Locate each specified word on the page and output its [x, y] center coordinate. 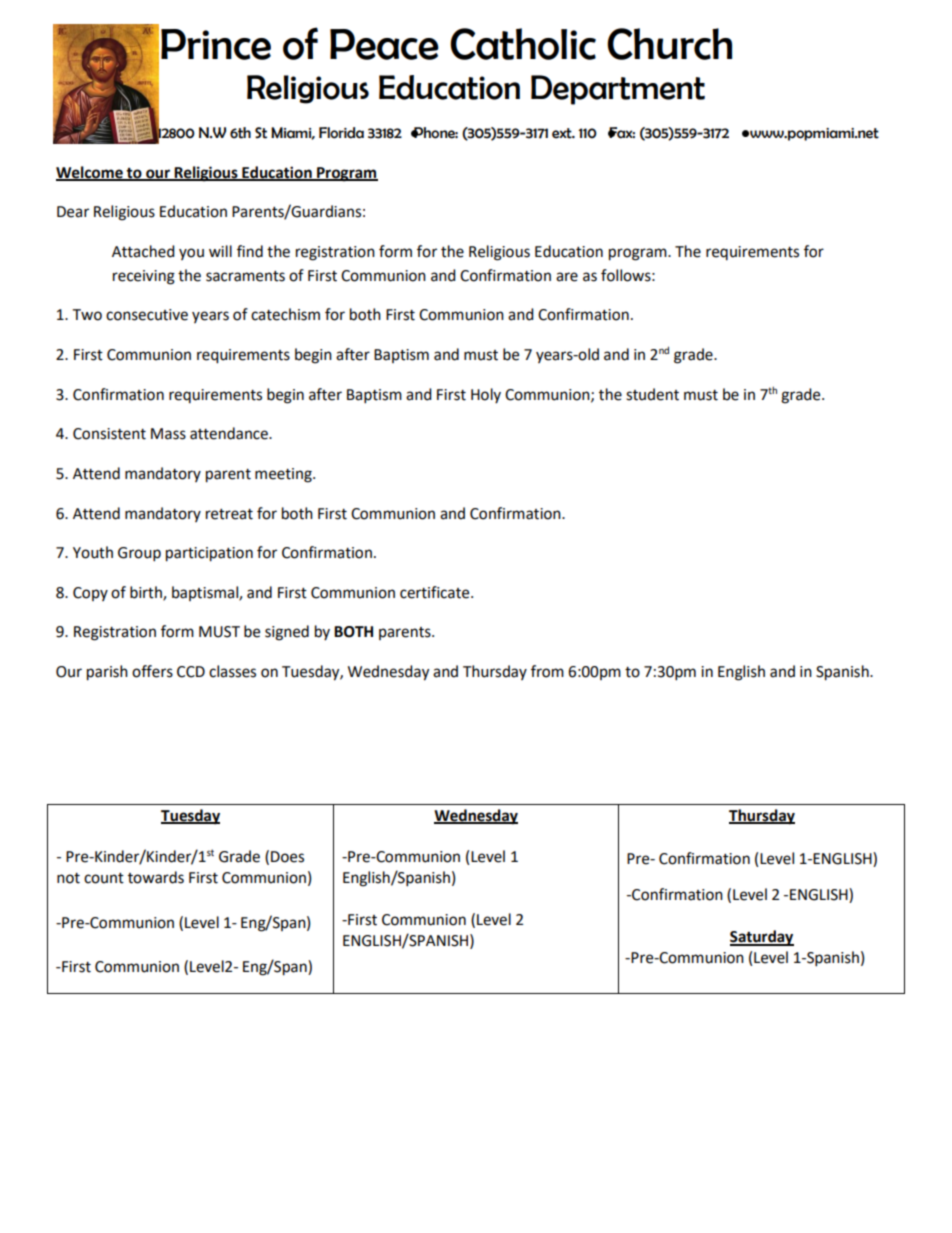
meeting [284, 475]
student [652, 394]
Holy [486, 395]
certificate [436, 592]
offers [152, 671]
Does [287, 857]
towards [156, 877]
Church [669, 44]
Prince [216, 44]
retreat [229, 514]
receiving [144, 277]
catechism [285, 314]
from [547, 671]
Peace [384, 44]
